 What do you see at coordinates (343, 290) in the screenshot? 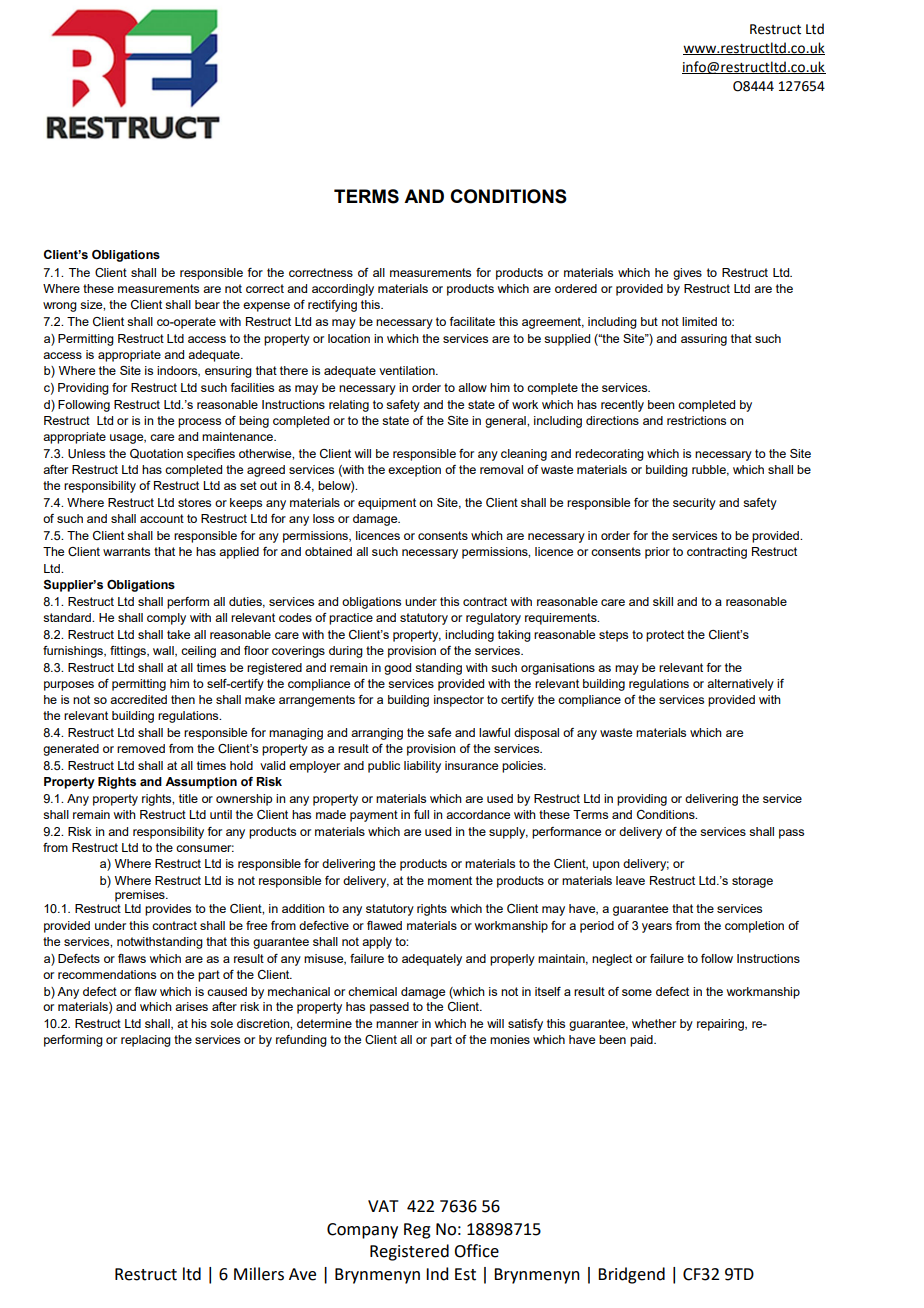
I see `accordingly` at bounding box center [343, 290].
